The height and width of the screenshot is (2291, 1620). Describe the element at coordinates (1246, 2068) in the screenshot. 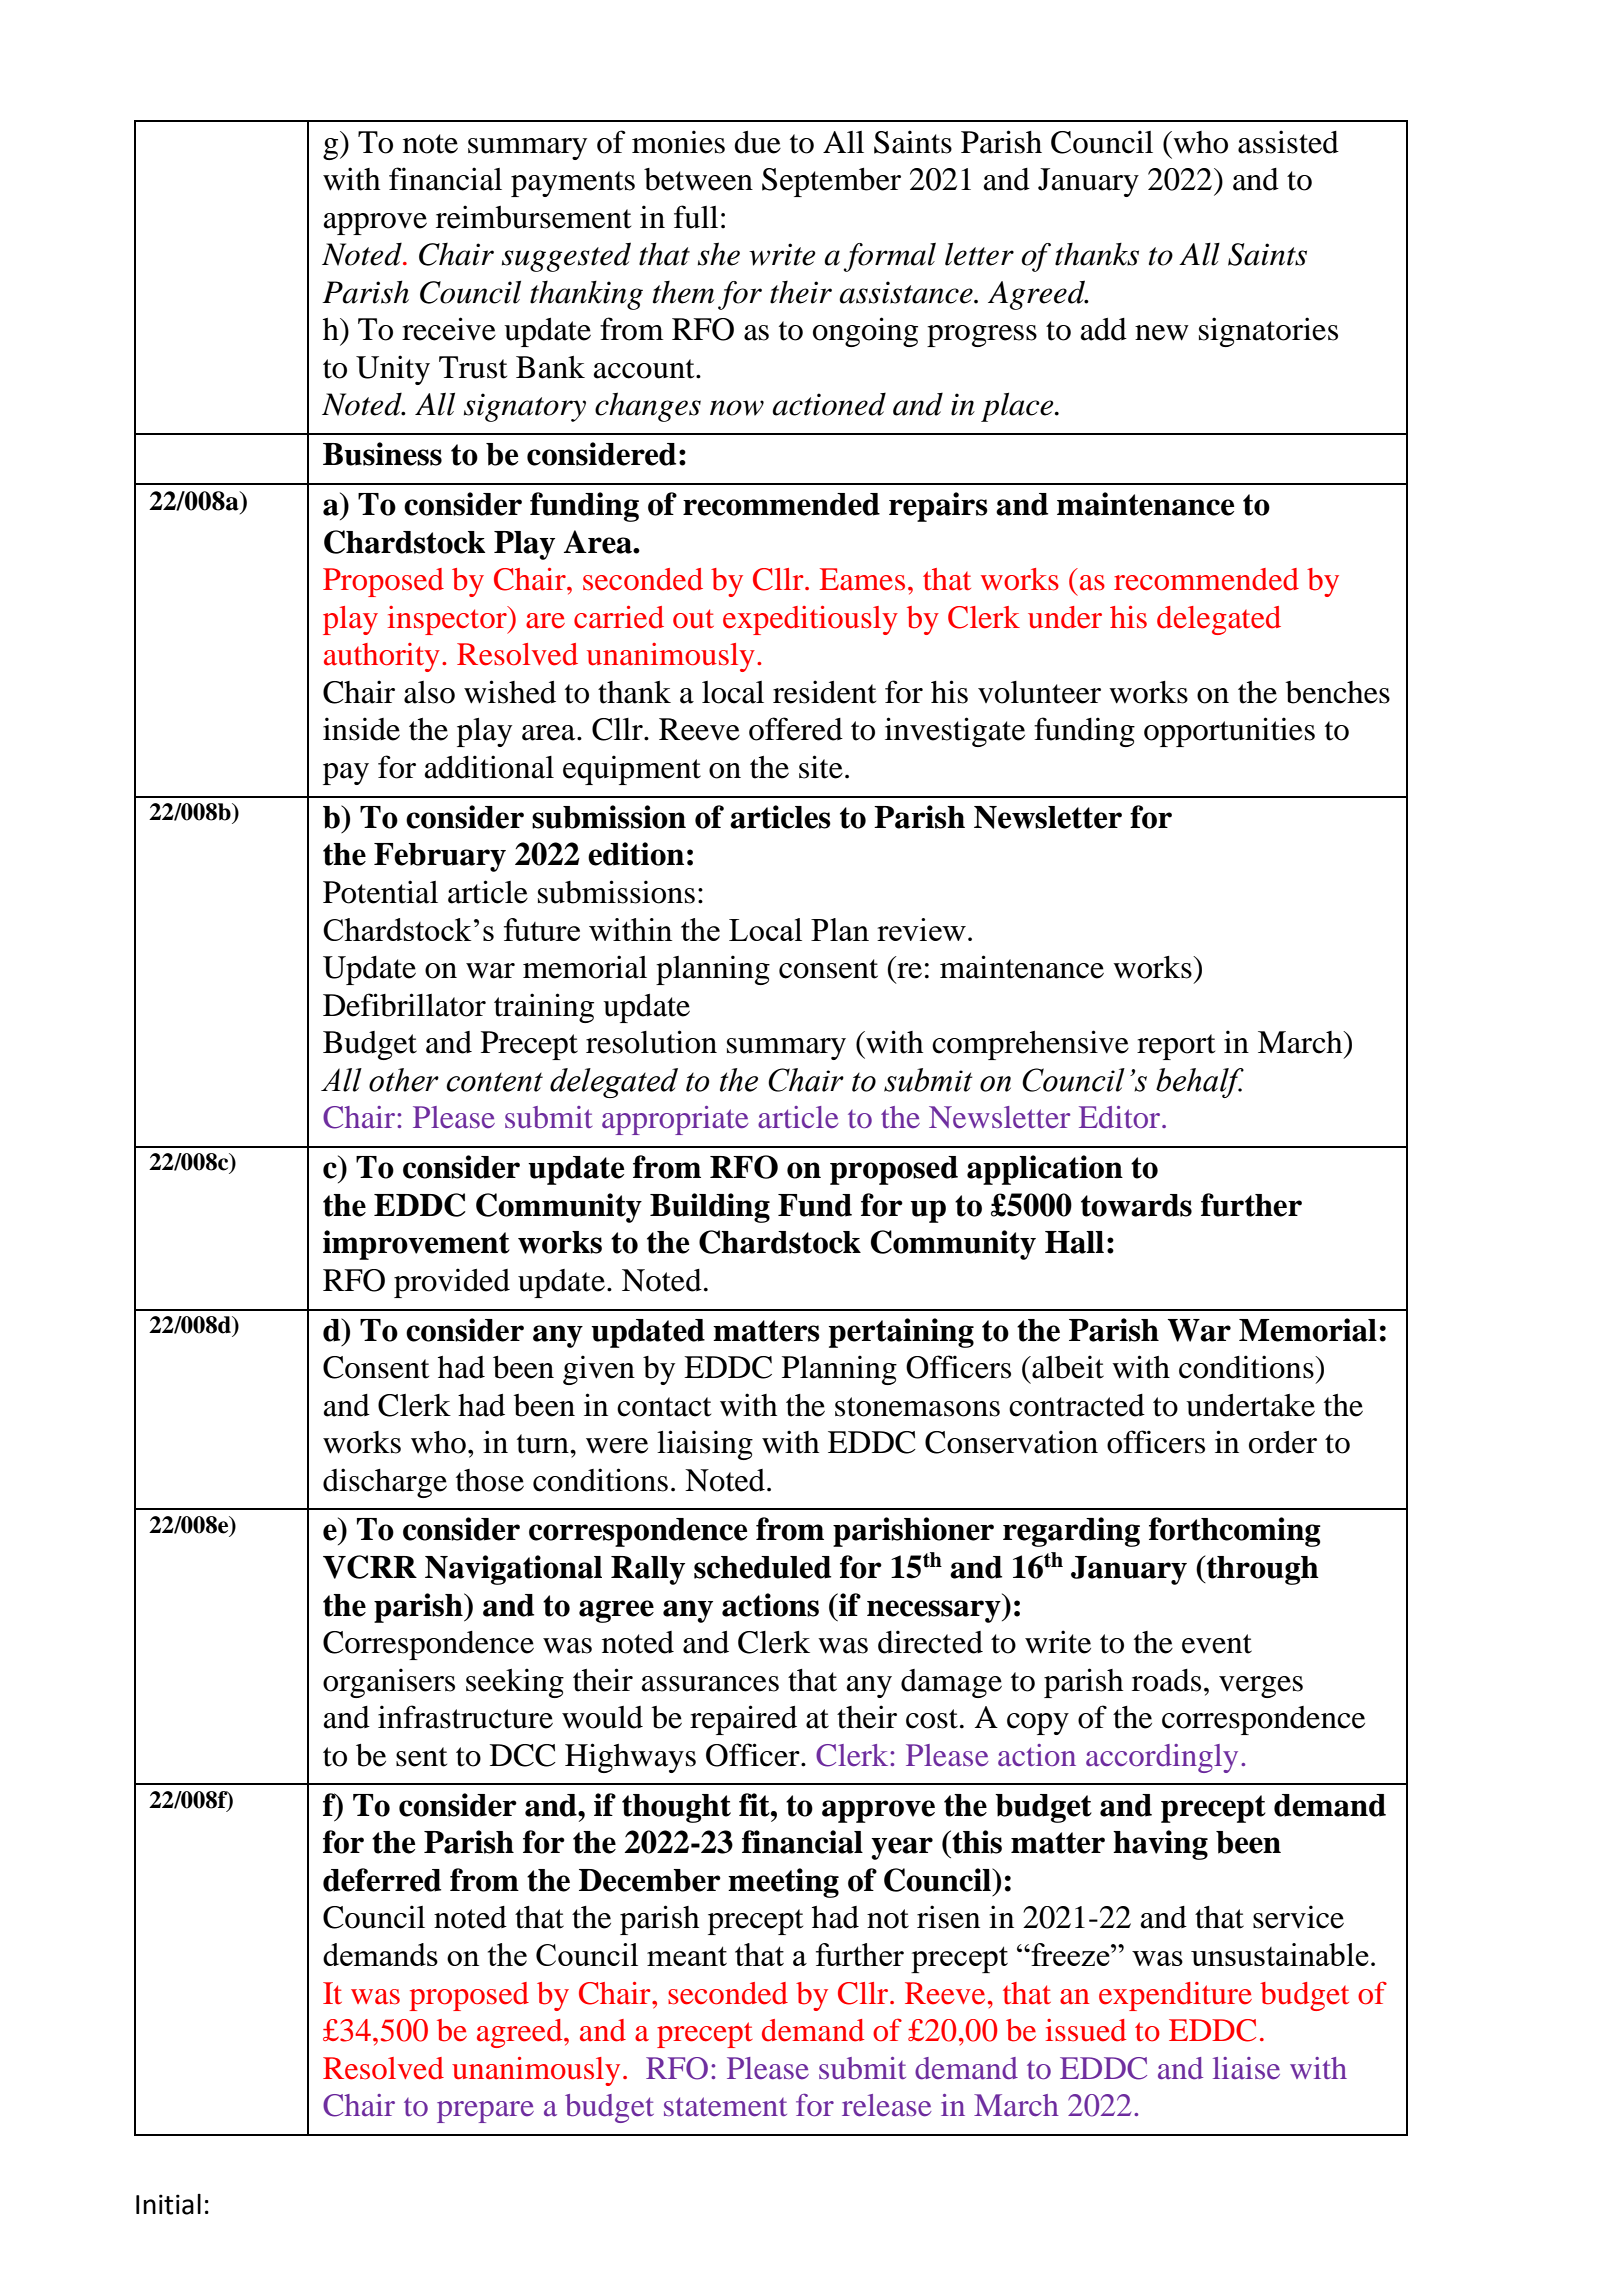

I see `liaise` at that location.
